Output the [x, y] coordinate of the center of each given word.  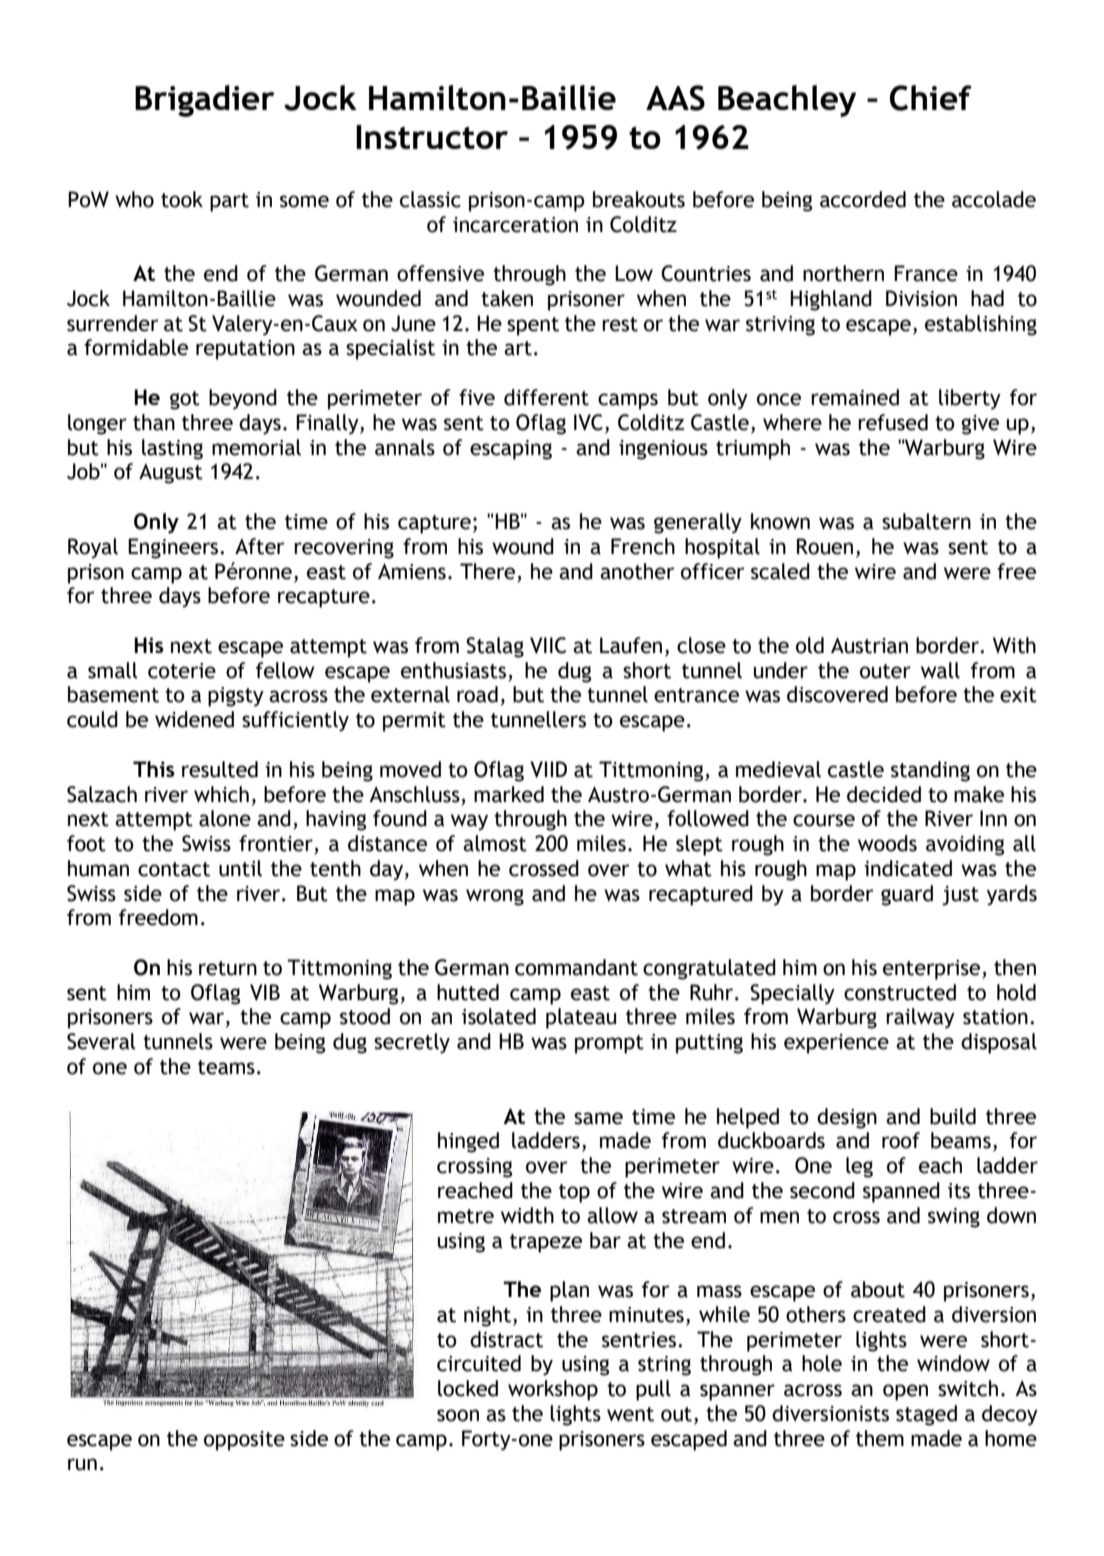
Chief [931, 98]
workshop [553, 1390]
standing [930, 771]
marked [509, 794]
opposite [244, 1441]
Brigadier [205, 101]
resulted [220, 769]
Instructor [432, 137]
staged [926, 1415]
